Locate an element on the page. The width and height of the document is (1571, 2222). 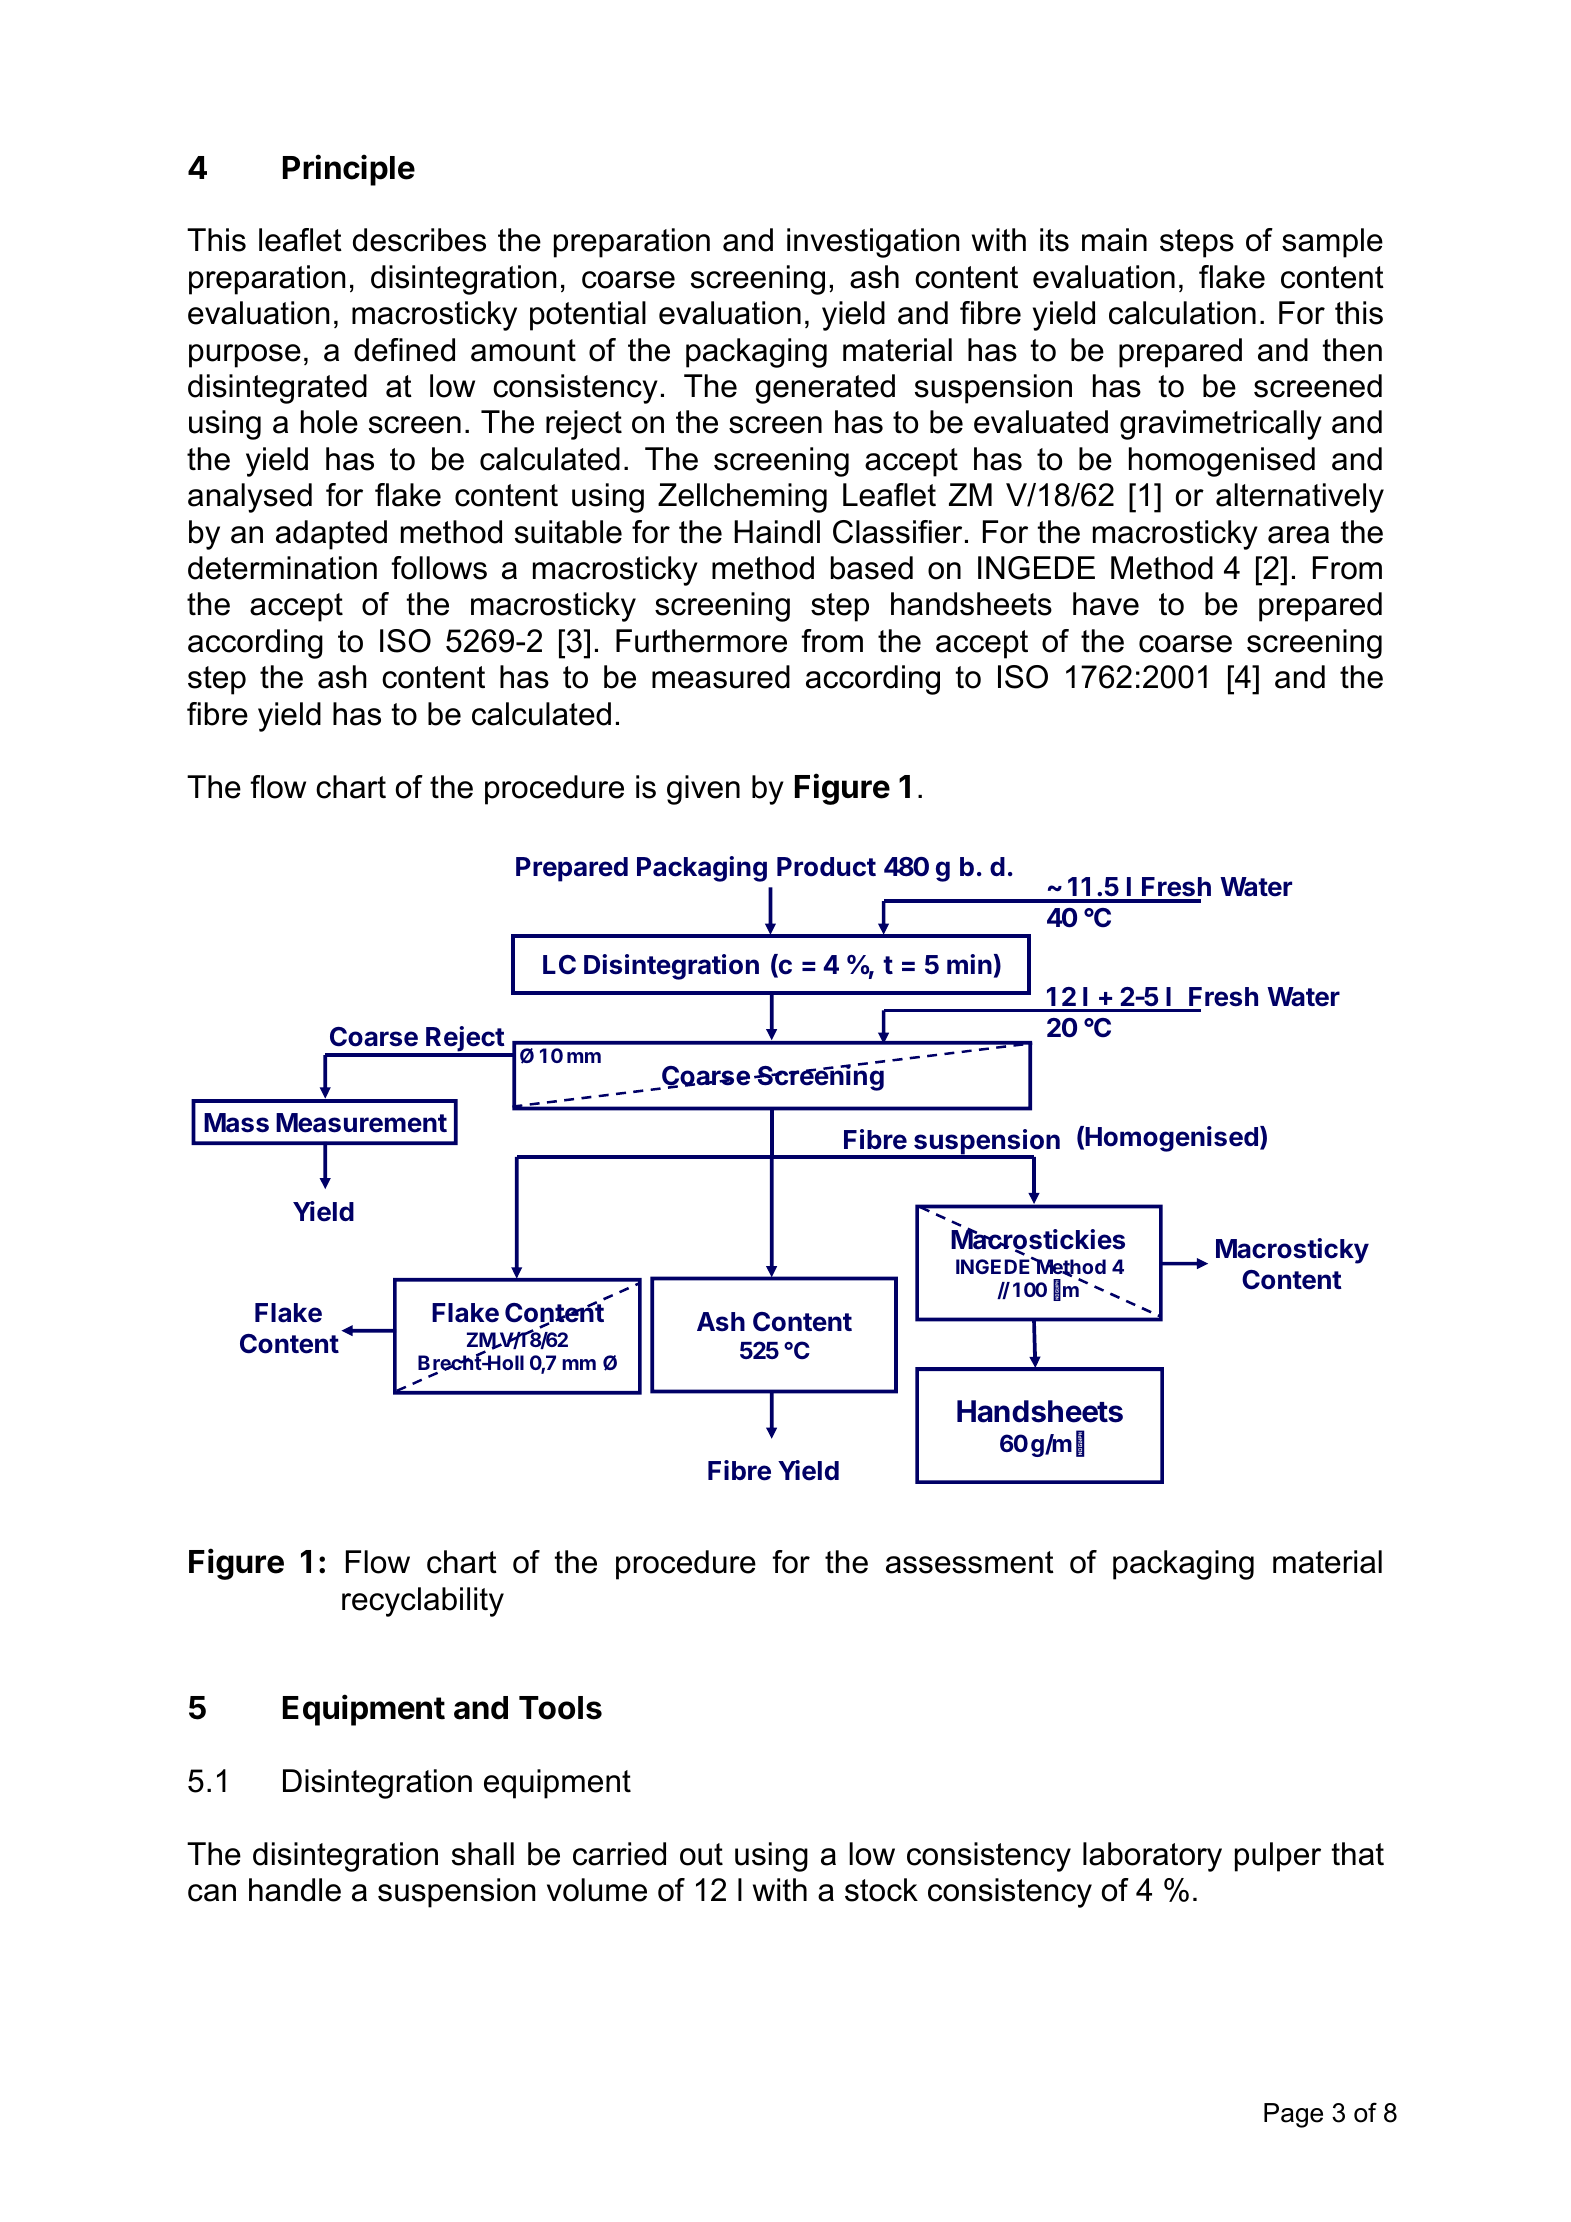
based is located at coordinates (872, 568).
